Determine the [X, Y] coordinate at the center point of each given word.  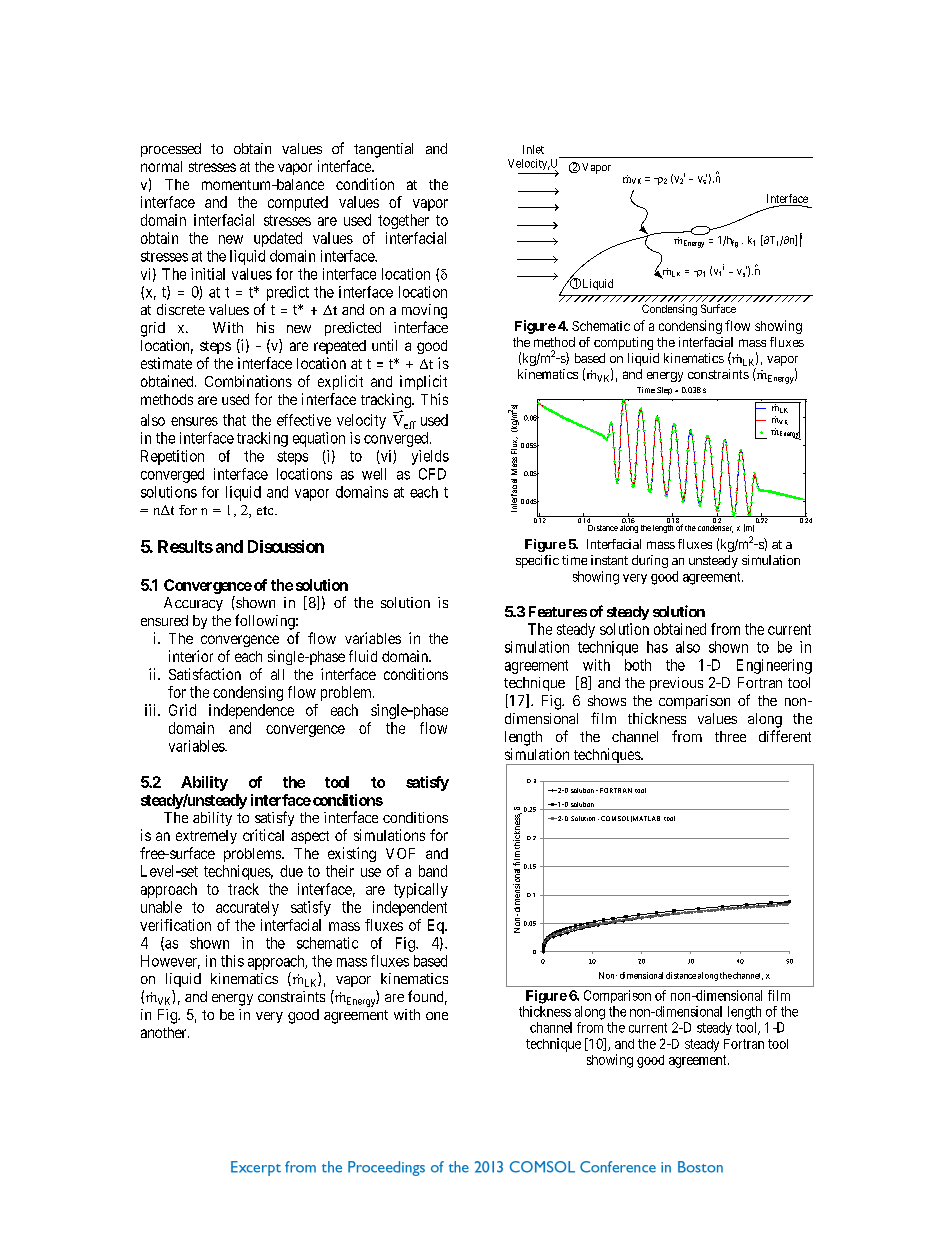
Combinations [248, 381]
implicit [423, 382]
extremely [206, 837]
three [730, 736]
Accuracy [193, 604]
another [165, 1032]
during [650, 561]
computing [623, 343]
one [437, 1016]
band [433, 871]
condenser [715, 529]
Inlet [533, 149]
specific [537, 561]
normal [161, 166]
